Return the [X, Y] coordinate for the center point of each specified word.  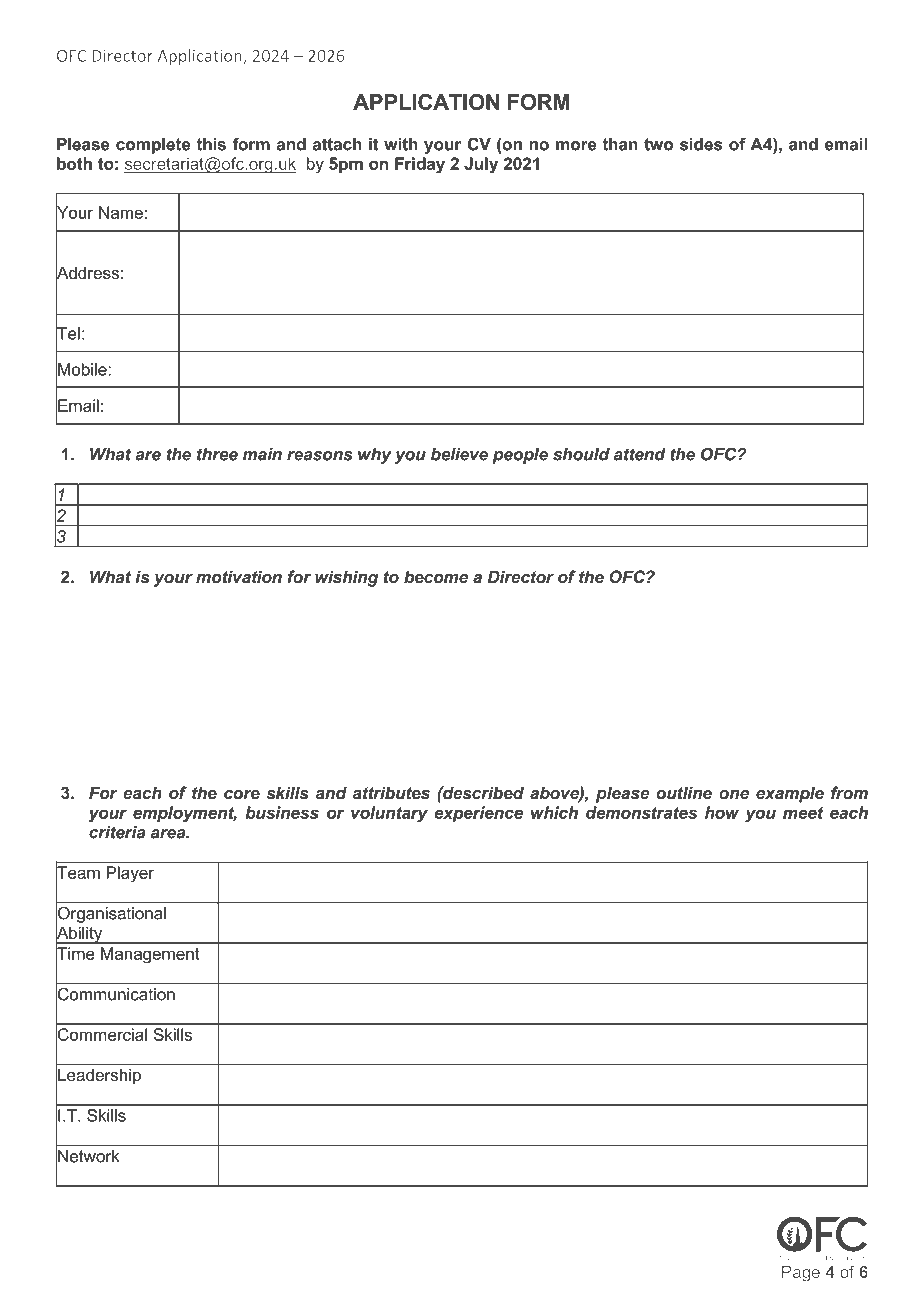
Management [150, 955]
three [217, 454]
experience [478, 814]
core [242, 794]
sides [701, 144]
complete [153, 146]
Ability [80, 934]
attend [640, 454]
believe [459, 454]
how [722, 812]
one [734, 794]
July [481, 165]
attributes [391, 792]
